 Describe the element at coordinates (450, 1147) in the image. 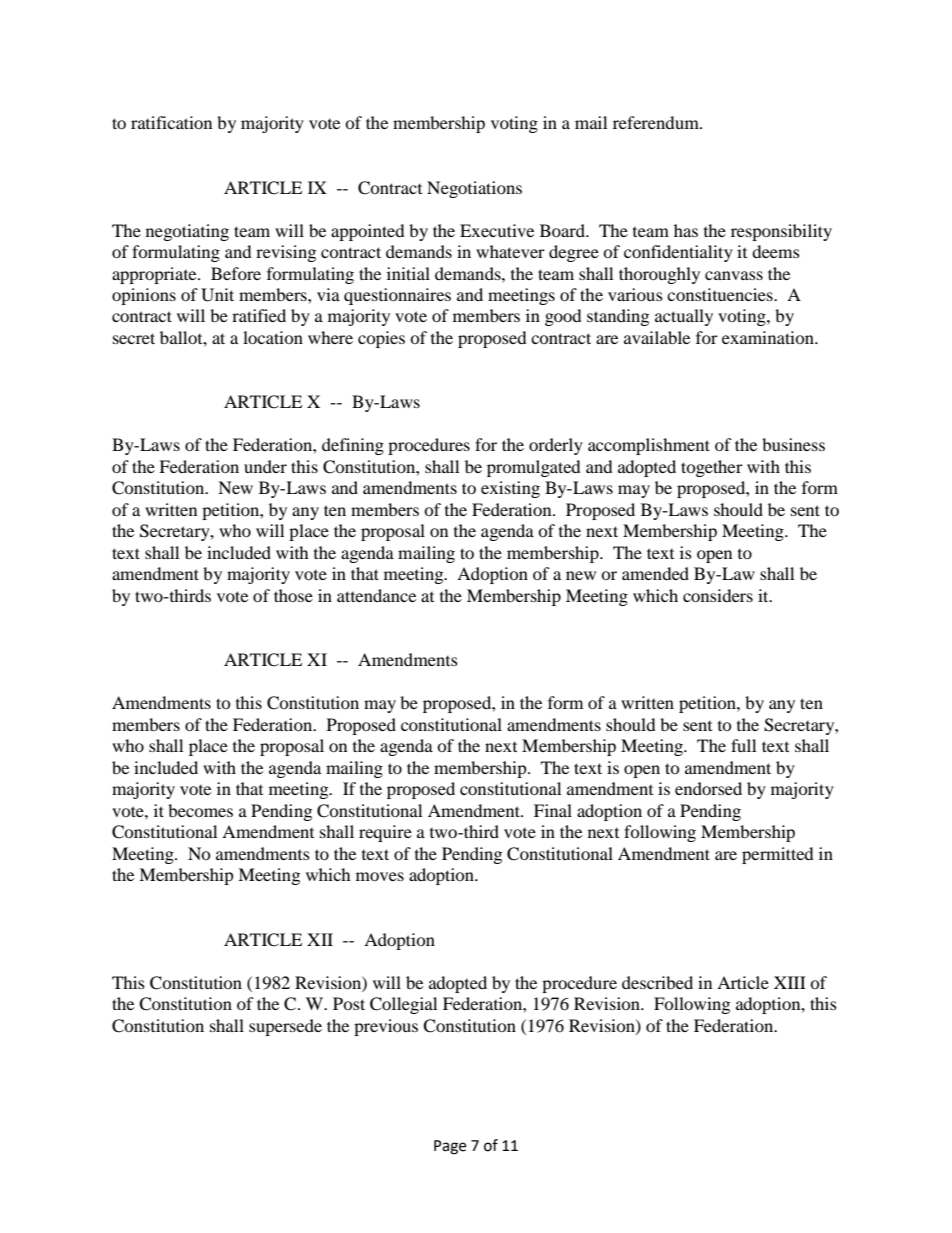

I see `Page` at that location.
